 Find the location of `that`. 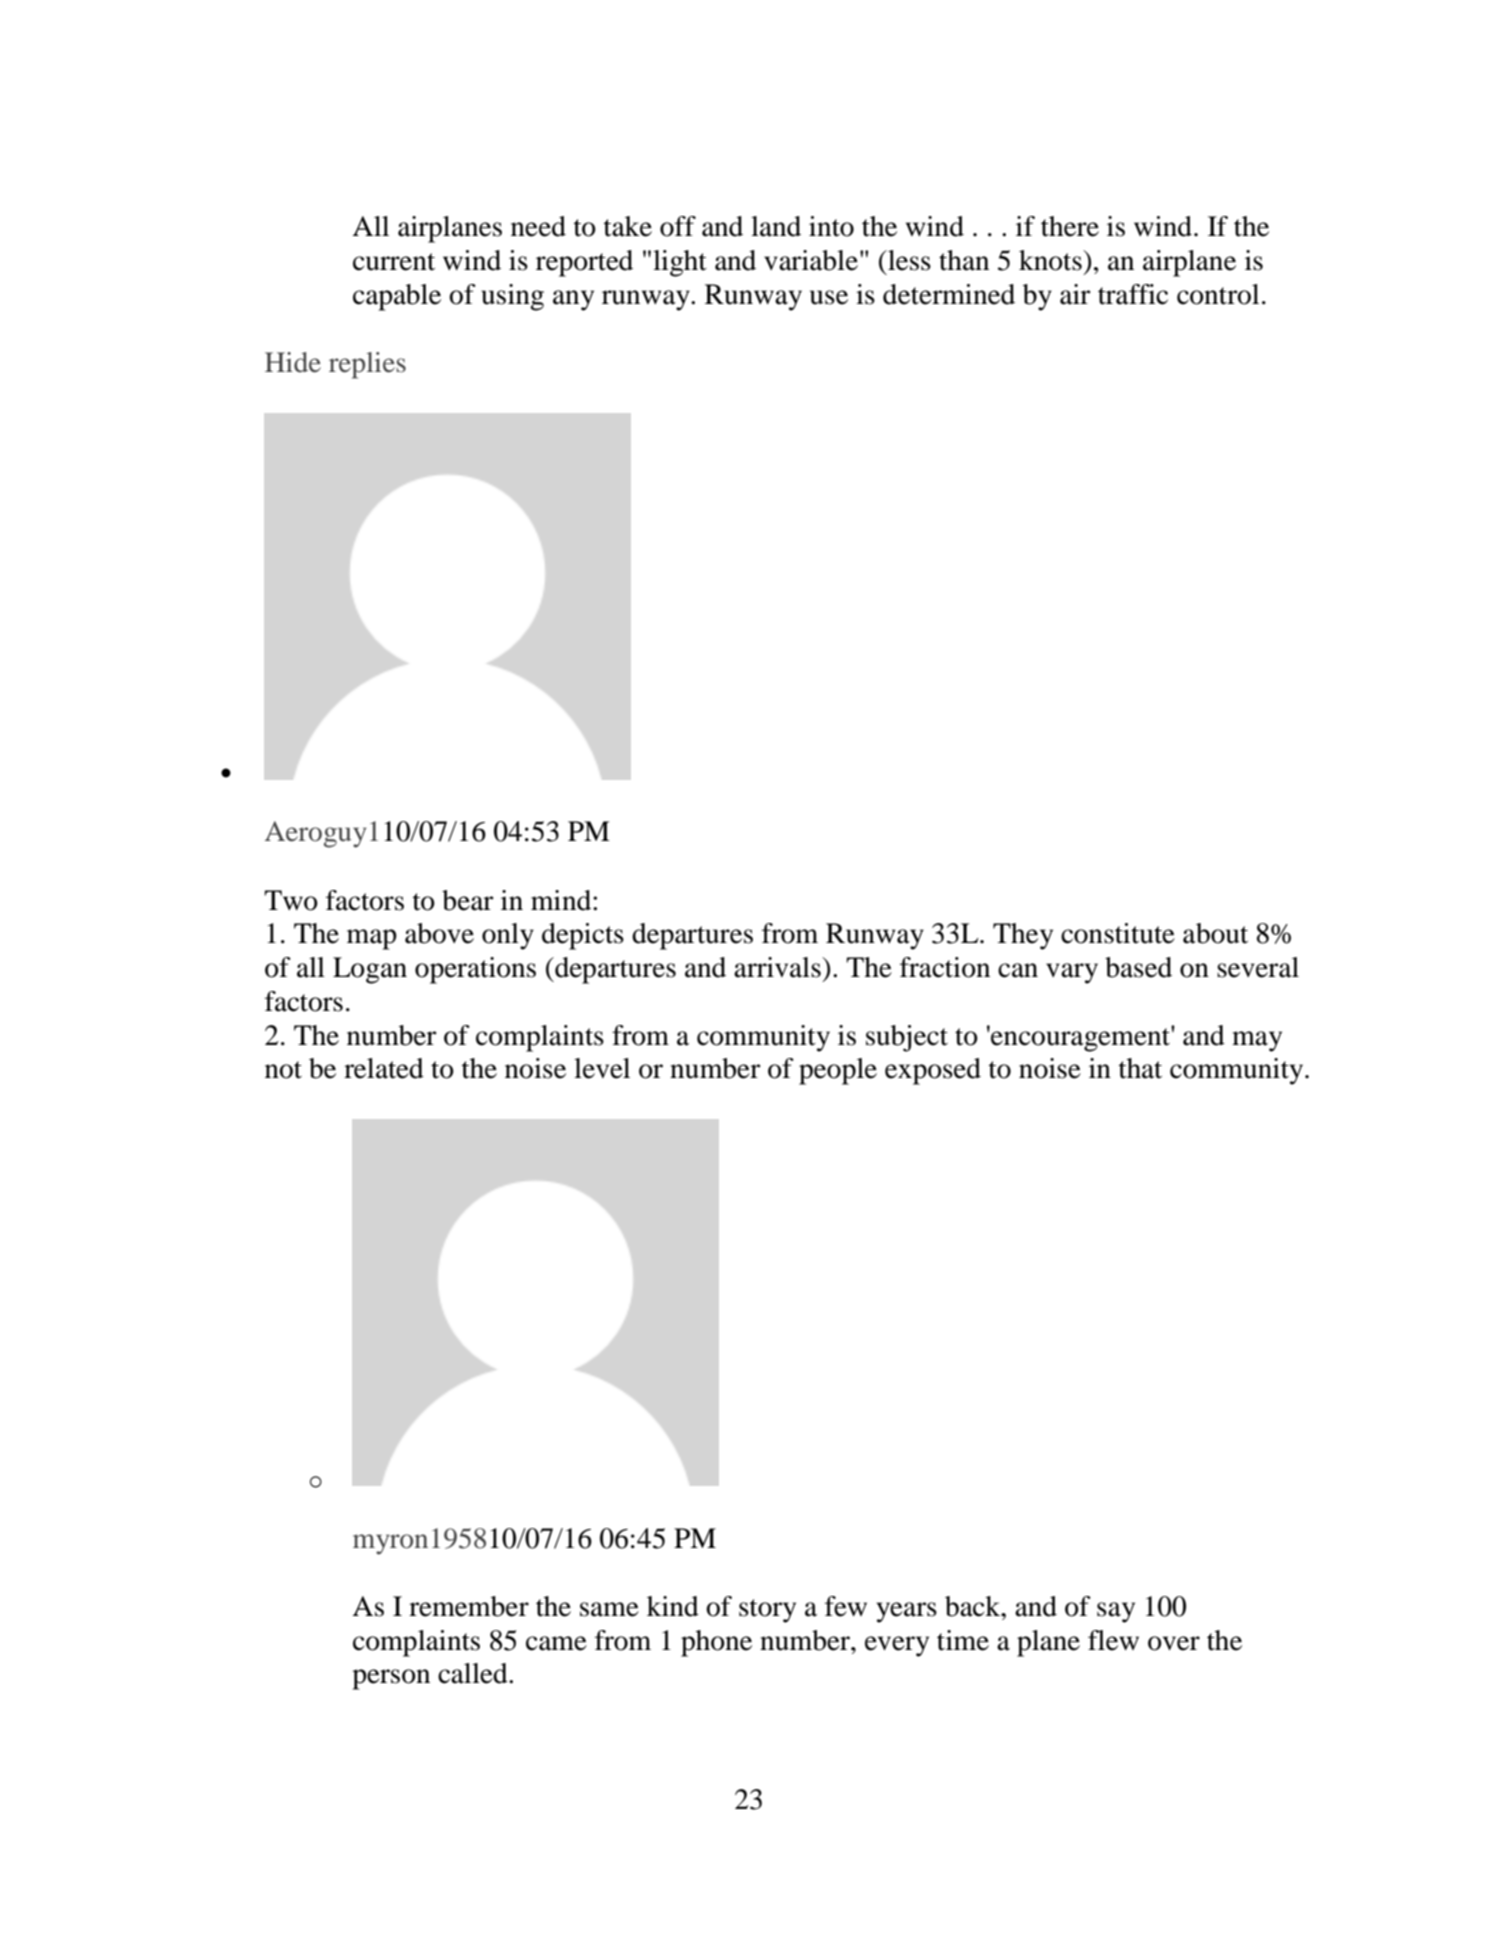

that is located at coordinates (1140, 1068).
